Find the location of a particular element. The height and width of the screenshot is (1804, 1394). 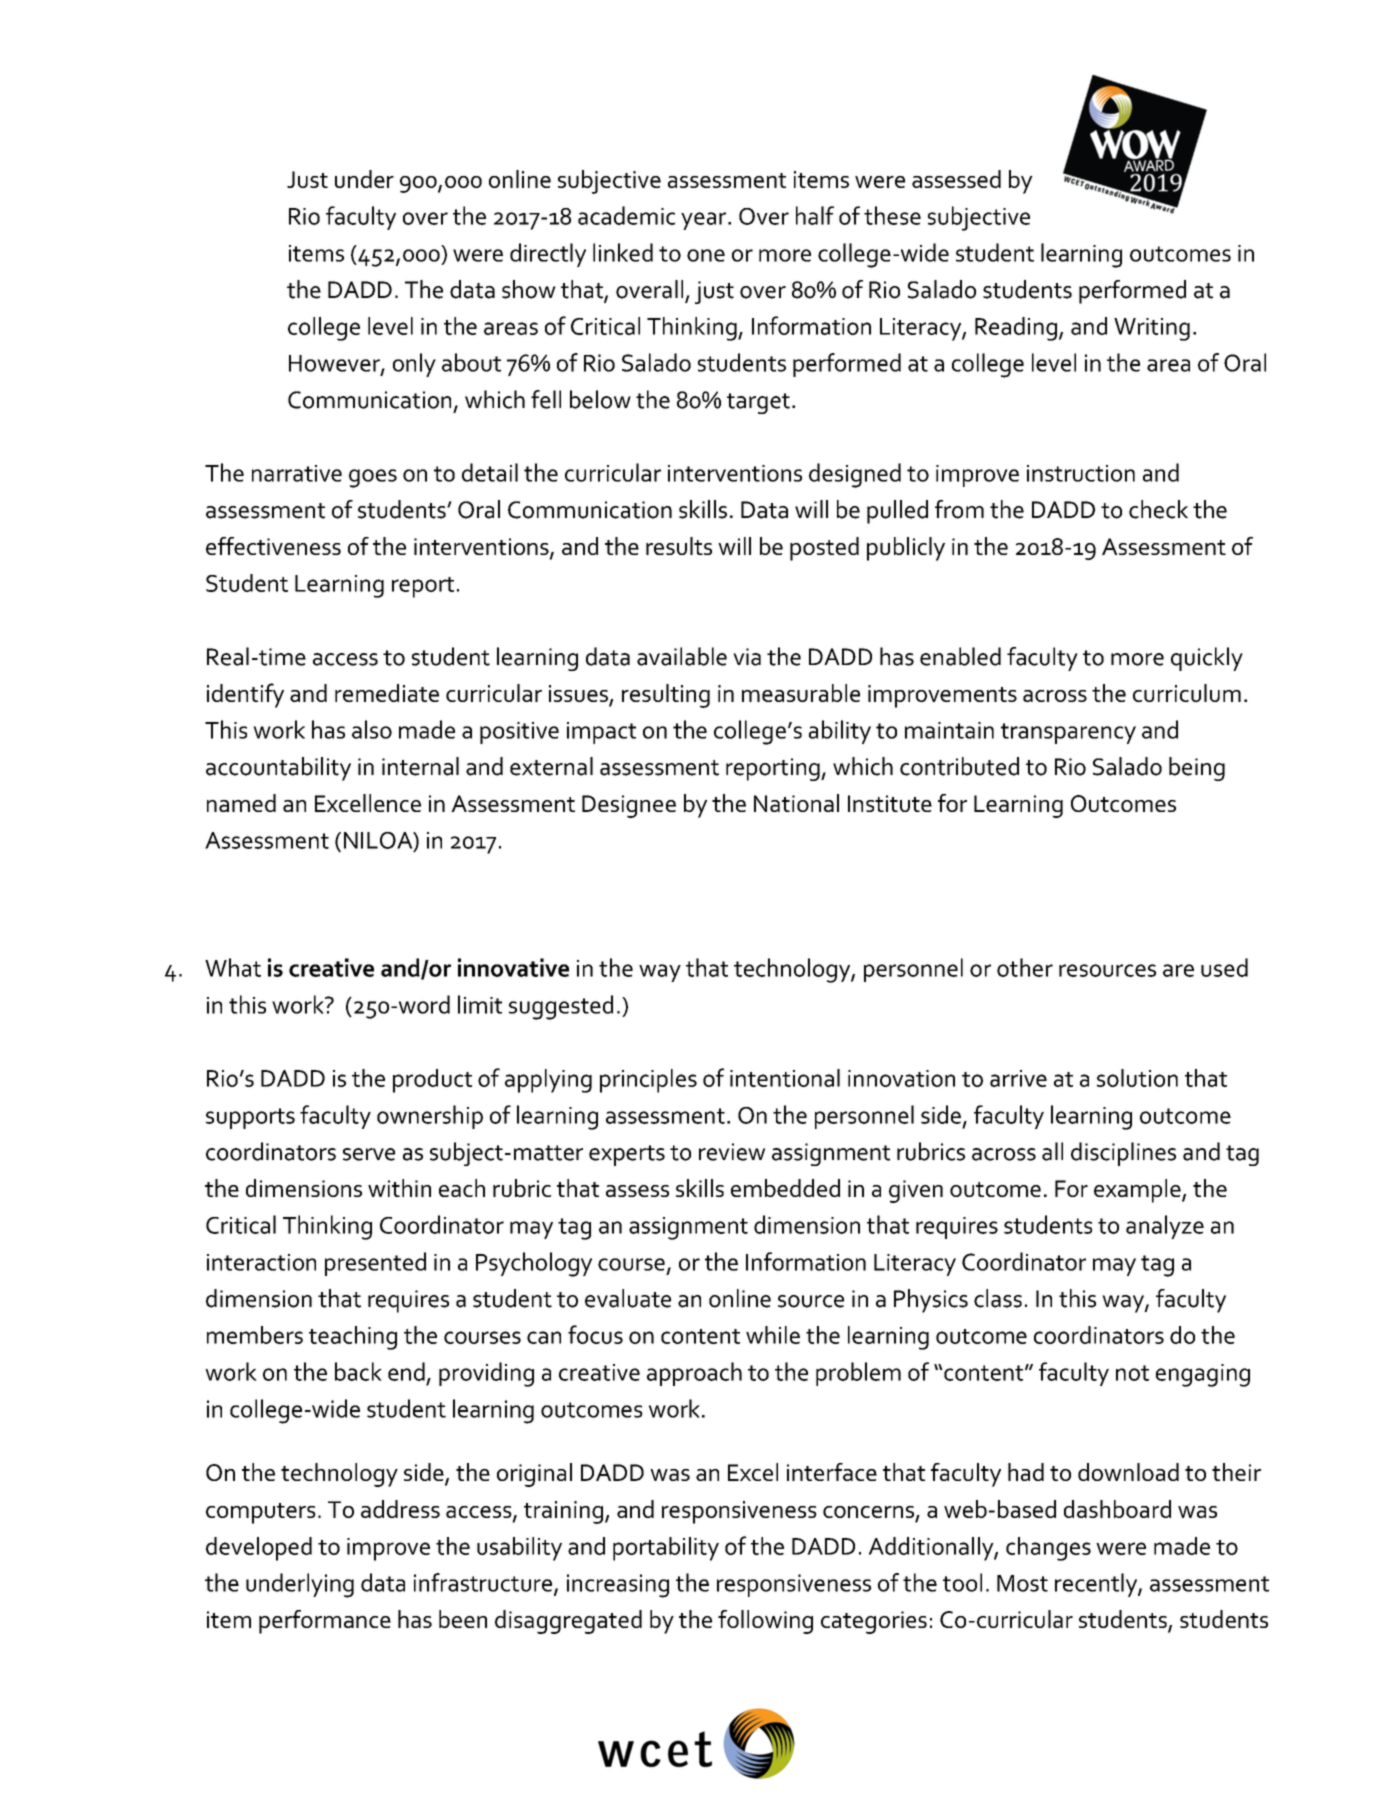

other is located at coordinates (1025, 967).
